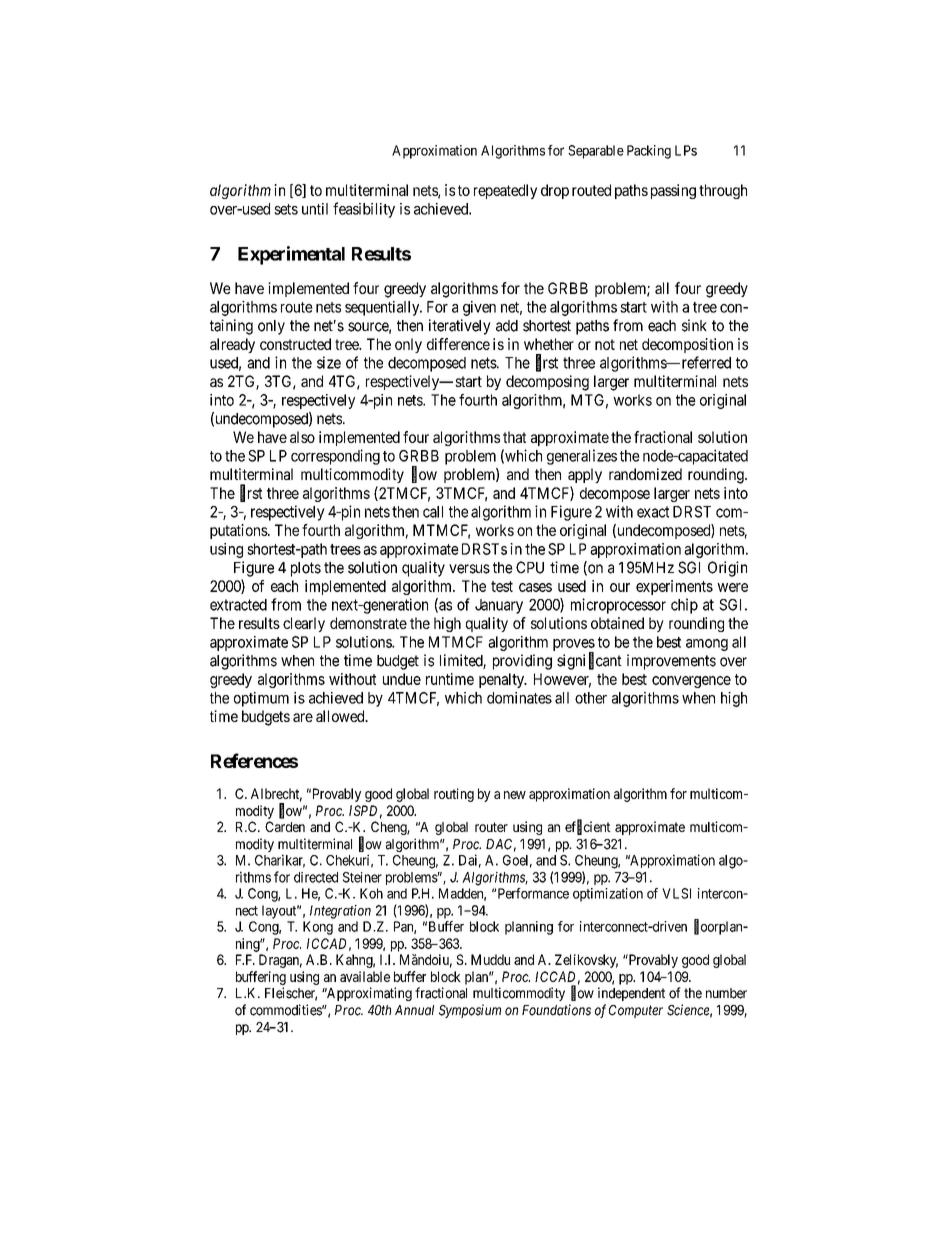  What do you see at coordinates (291, 994) in the document?
I see `Fleischer` at bounding box center [291, 994].
